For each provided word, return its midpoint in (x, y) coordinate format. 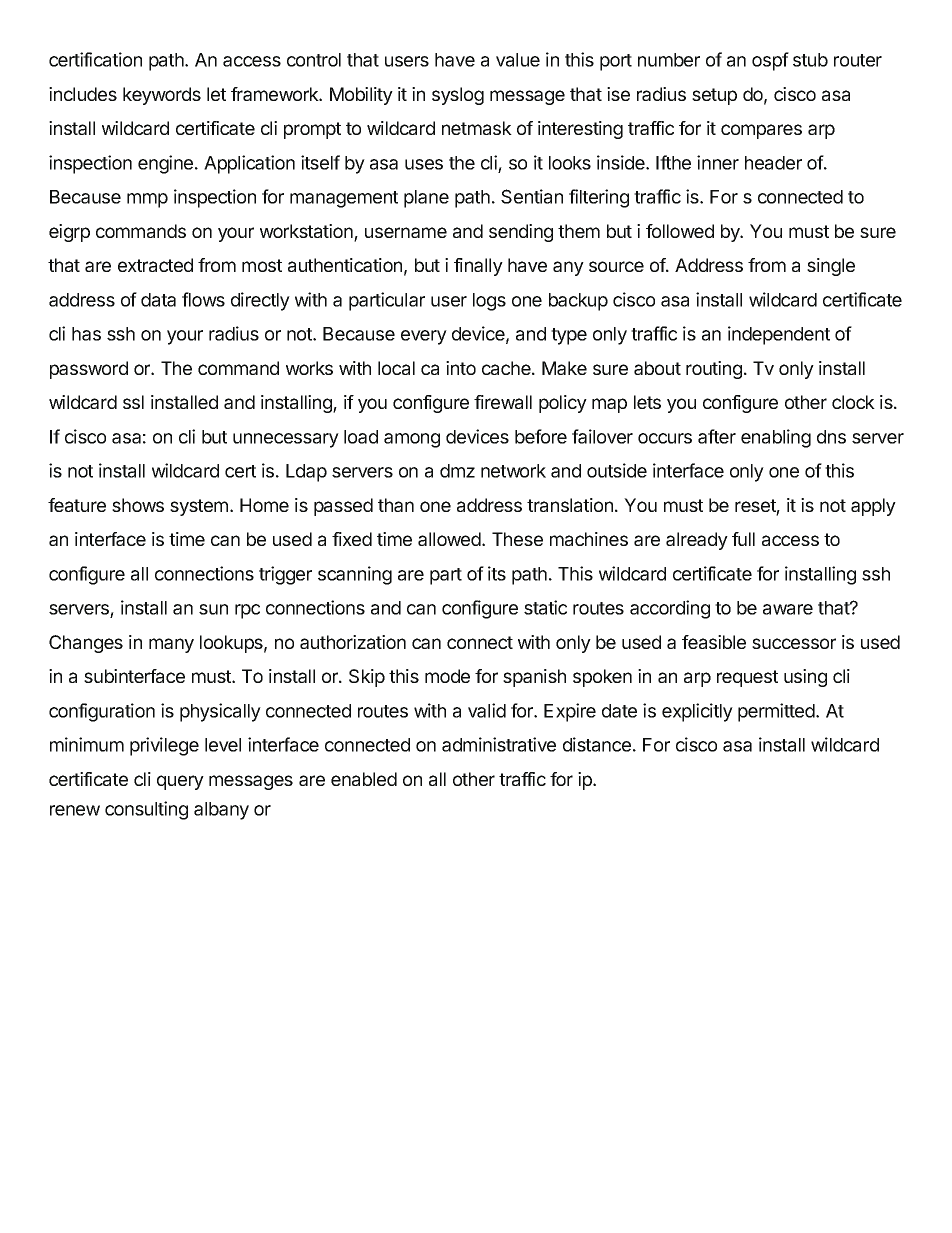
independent (779, 335)
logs (489, 302)
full (743, 539)
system (199, 507)
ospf (770, 61)
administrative (499, 744)
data (158, 300)
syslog (458, 96)
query (180, 782)
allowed (450, 539)
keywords (162, 96)
